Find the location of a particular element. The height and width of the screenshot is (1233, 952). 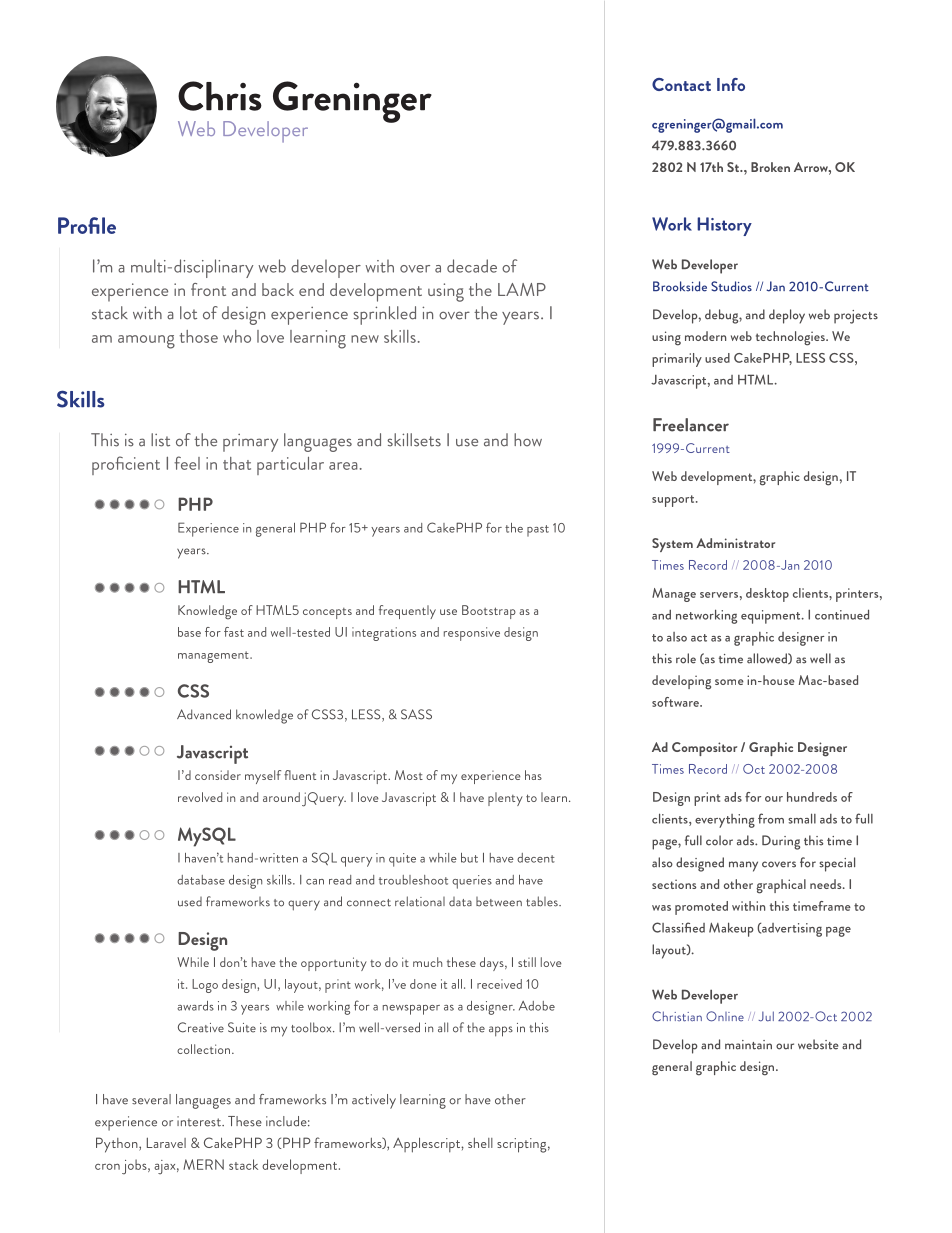

Laravel is located at coordinates (166, 1142).
